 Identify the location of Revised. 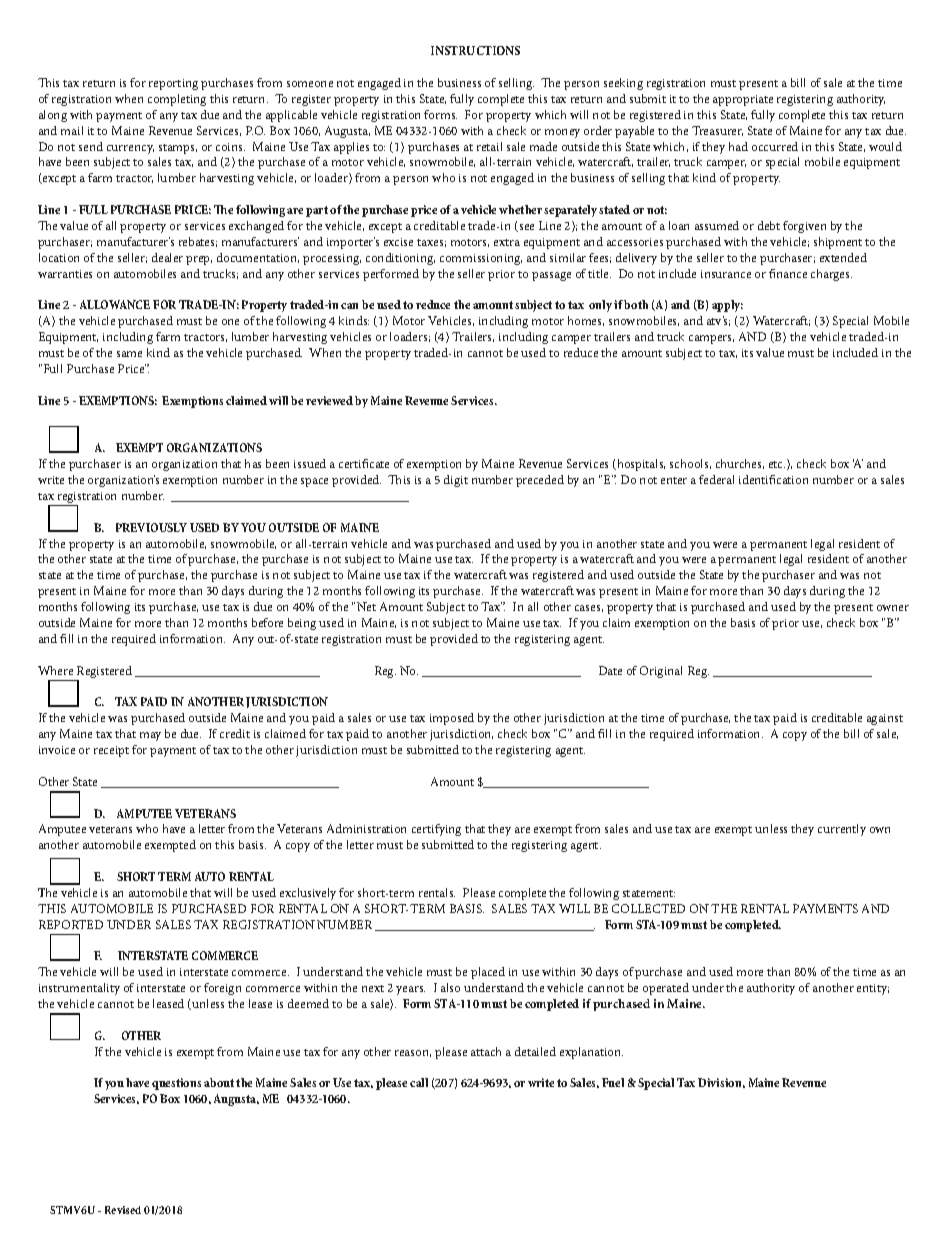
(123, 1210).
